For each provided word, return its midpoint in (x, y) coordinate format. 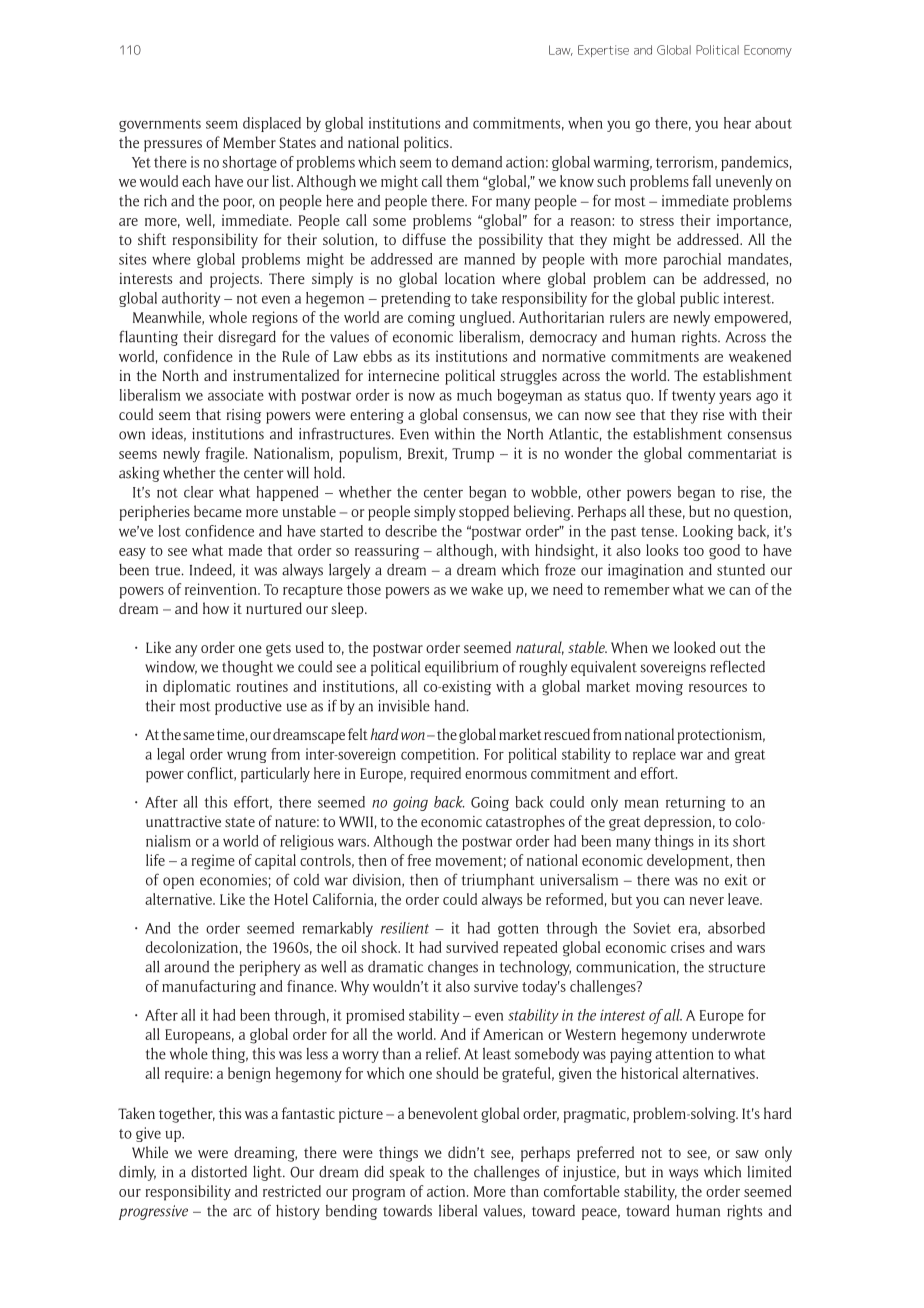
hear (737, 123)
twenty (693, 397)
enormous (496, 775)
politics (427, 144)
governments (160, 125)
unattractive (183, 821)
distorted (219, 1171)
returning (695, 803)
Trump (473, 455)
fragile (226, 455)
